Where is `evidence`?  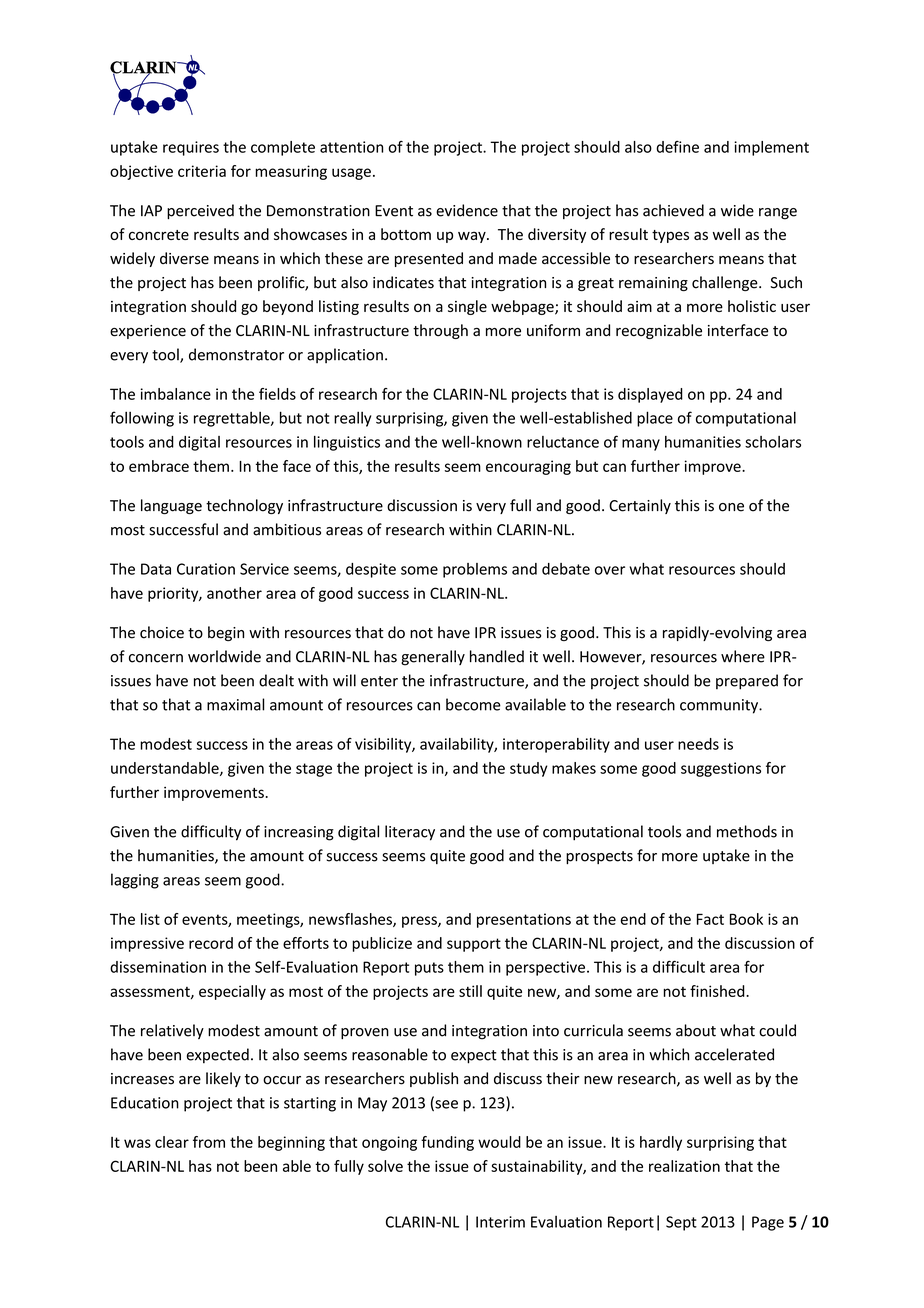
evidence is located at coordinates (467, 210).
